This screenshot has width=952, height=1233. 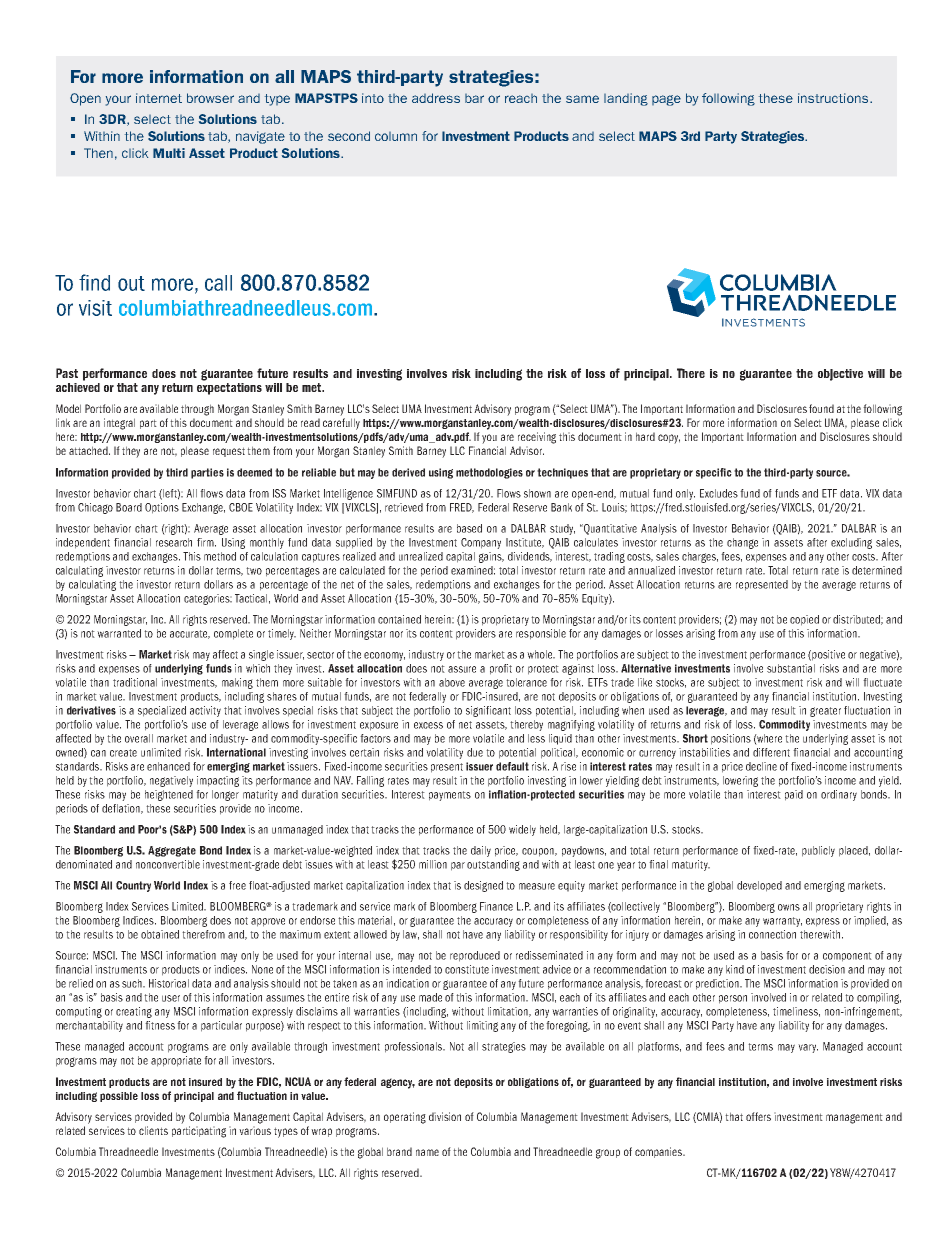 What do you see at coordinates (229, 452) in the screenshot?
I see `request` at bounding box center [229, 452].
